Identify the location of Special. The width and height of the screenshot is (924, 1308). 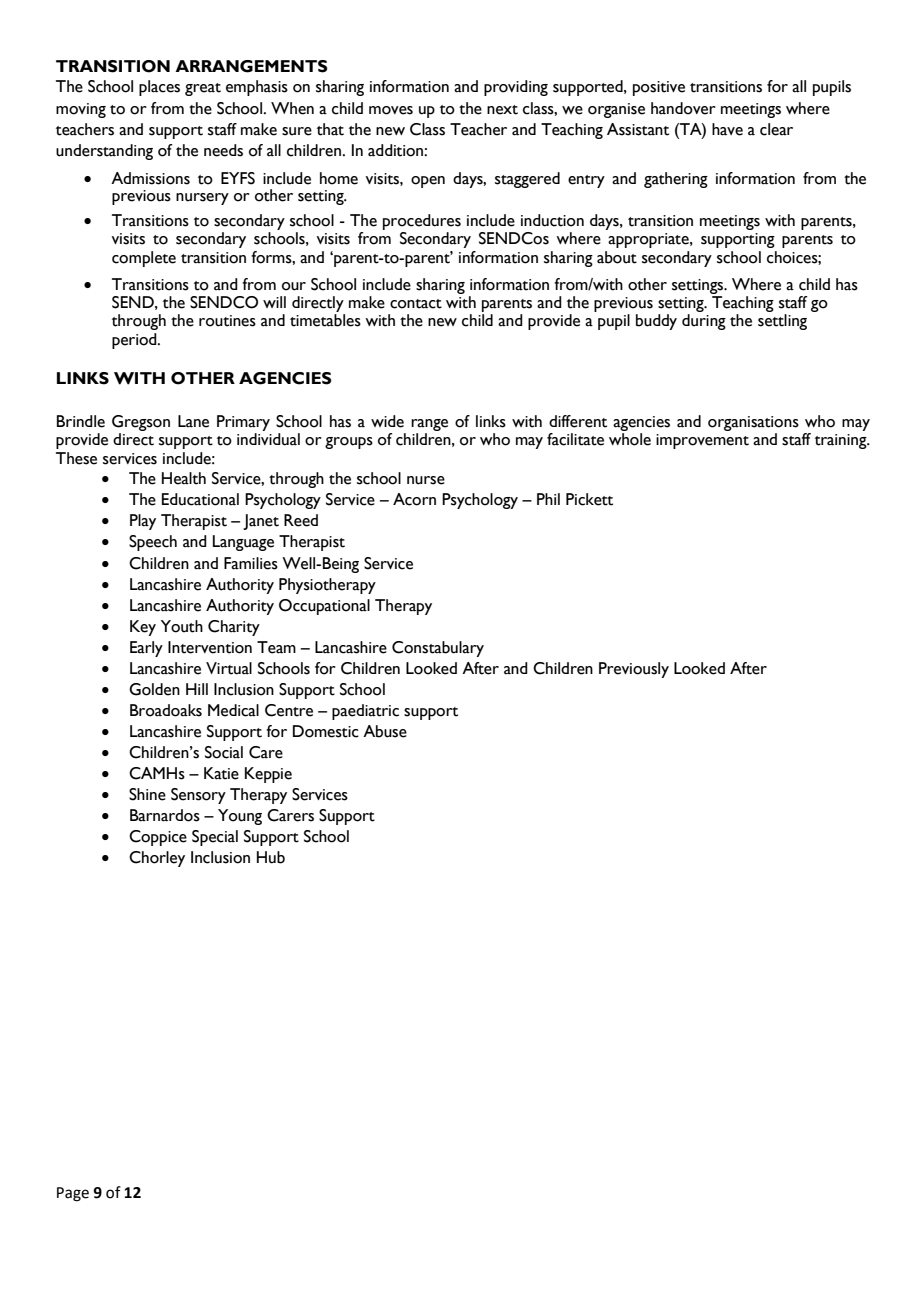
(215, 838).
